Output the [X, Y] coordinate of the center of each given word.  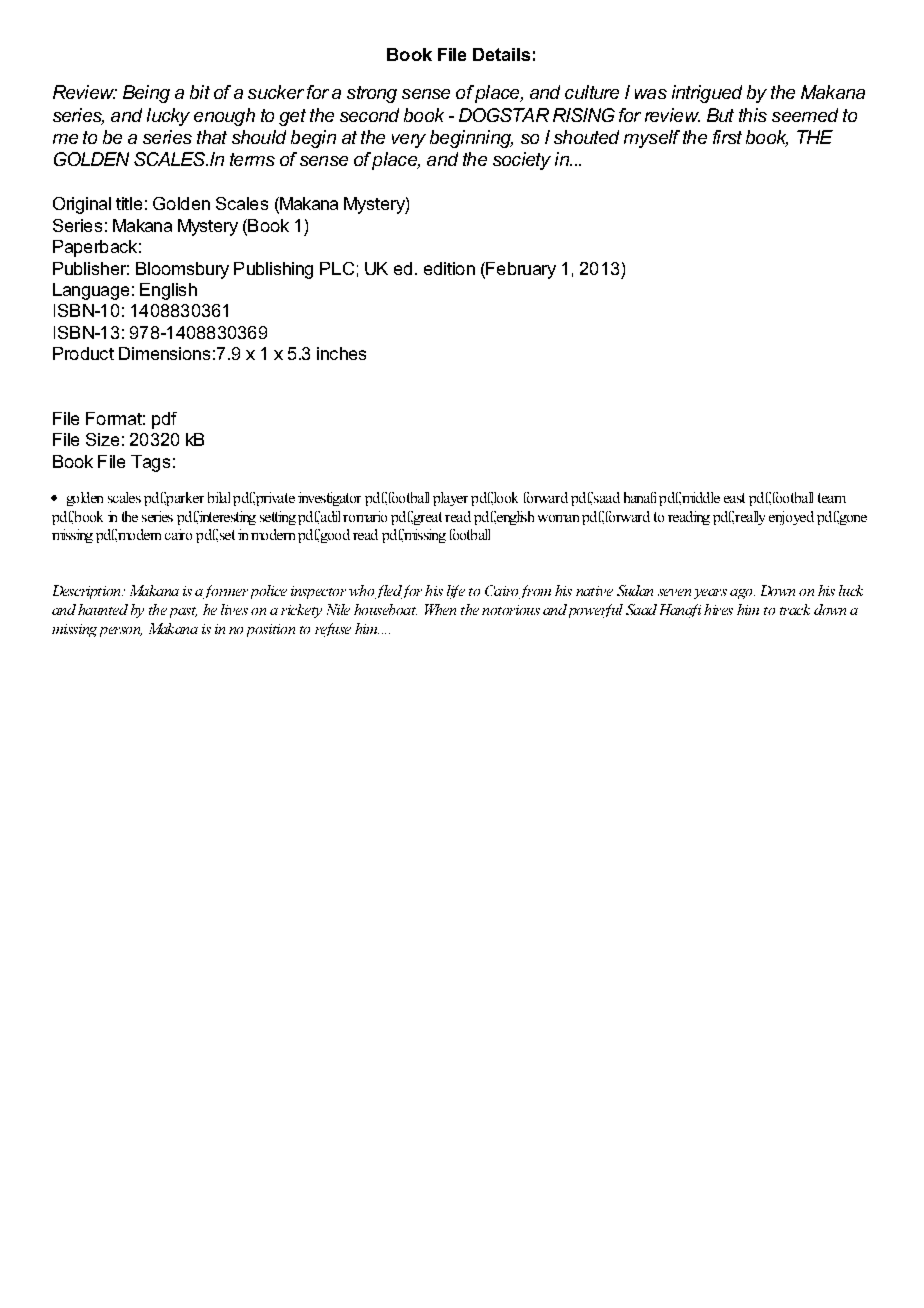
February [520, 270]
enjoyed [791, 518]
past [181, 612]
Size [102, 439]
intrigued [707, 94]
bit [200, 92]
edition [449, 268]
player [450, 499]
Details [501, 54]
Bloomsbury [182, 270]
